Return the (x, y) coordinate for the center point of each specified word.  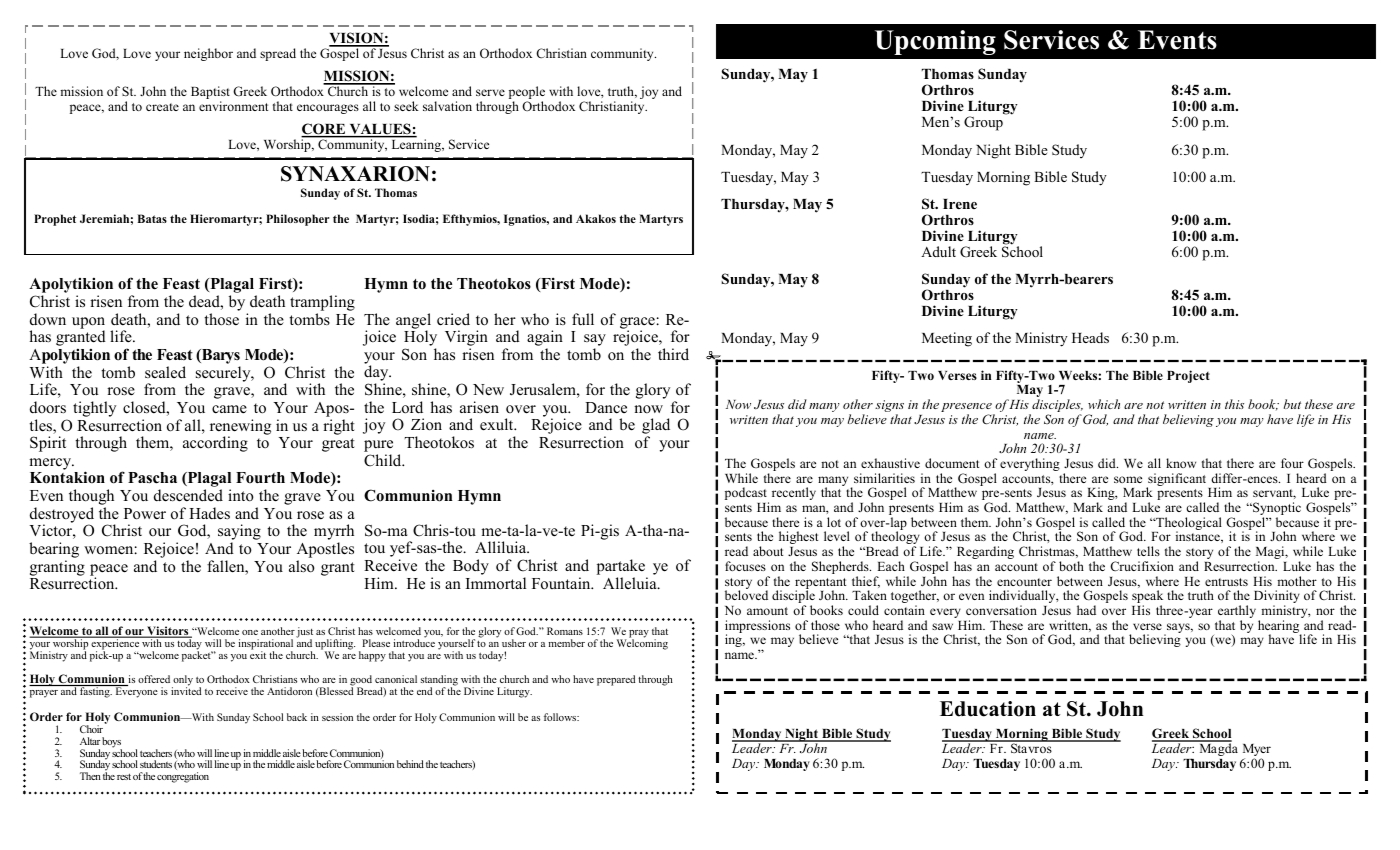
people (527, 94)
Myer (1257, 751)
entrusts (1226, 582)
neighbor (208, 54)
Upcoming (935, 42)
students (156, 764)
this (1234, 404)
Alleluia (631, 583)
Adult (938, 251)
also (302, 566)
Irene (960, 204)
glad (656, 427)
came (229, 409)
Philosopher (297, 220)
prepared (616, 680)
